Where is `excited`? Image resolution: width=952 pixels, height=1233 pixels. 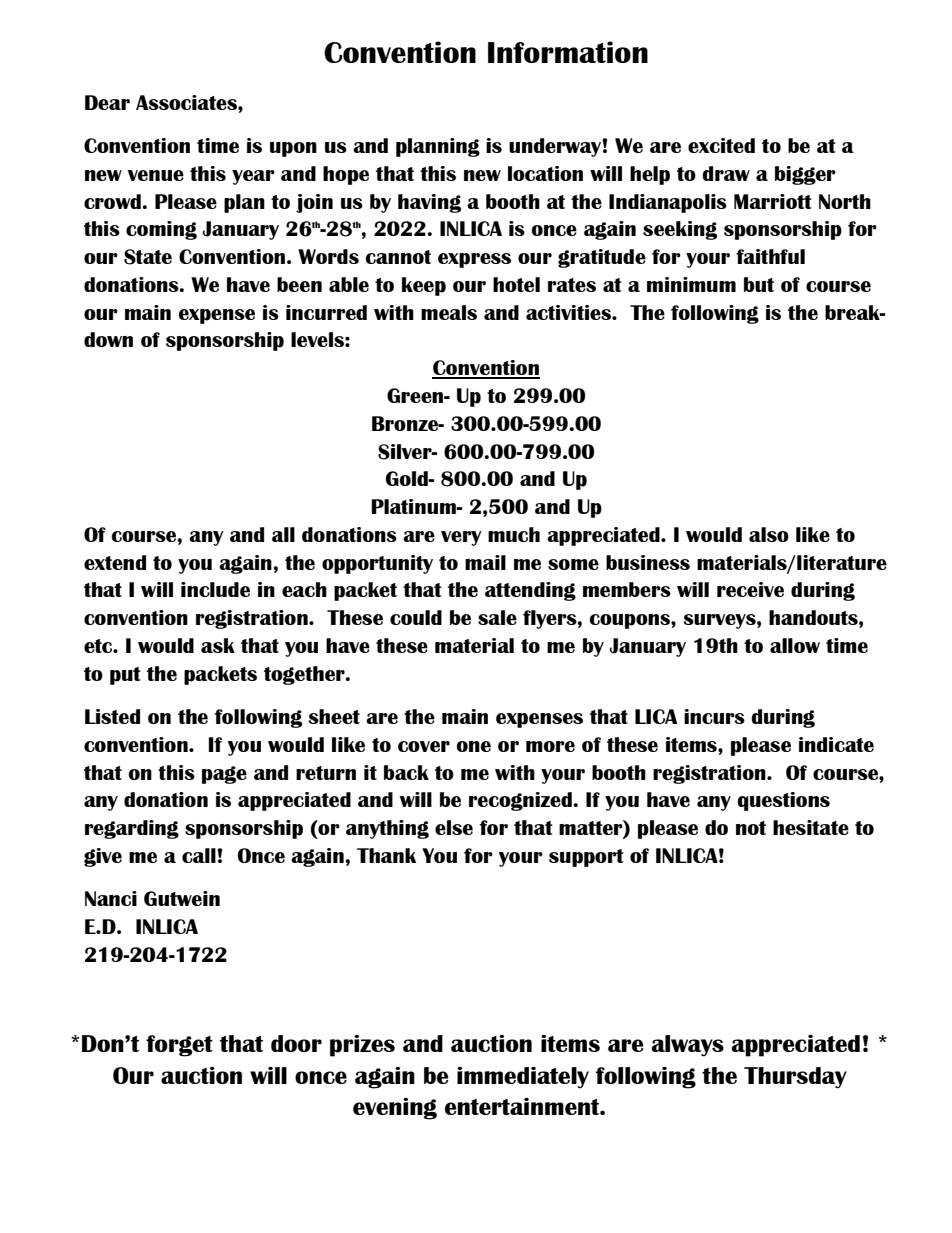
excited is located at coordinates (721, 145).
